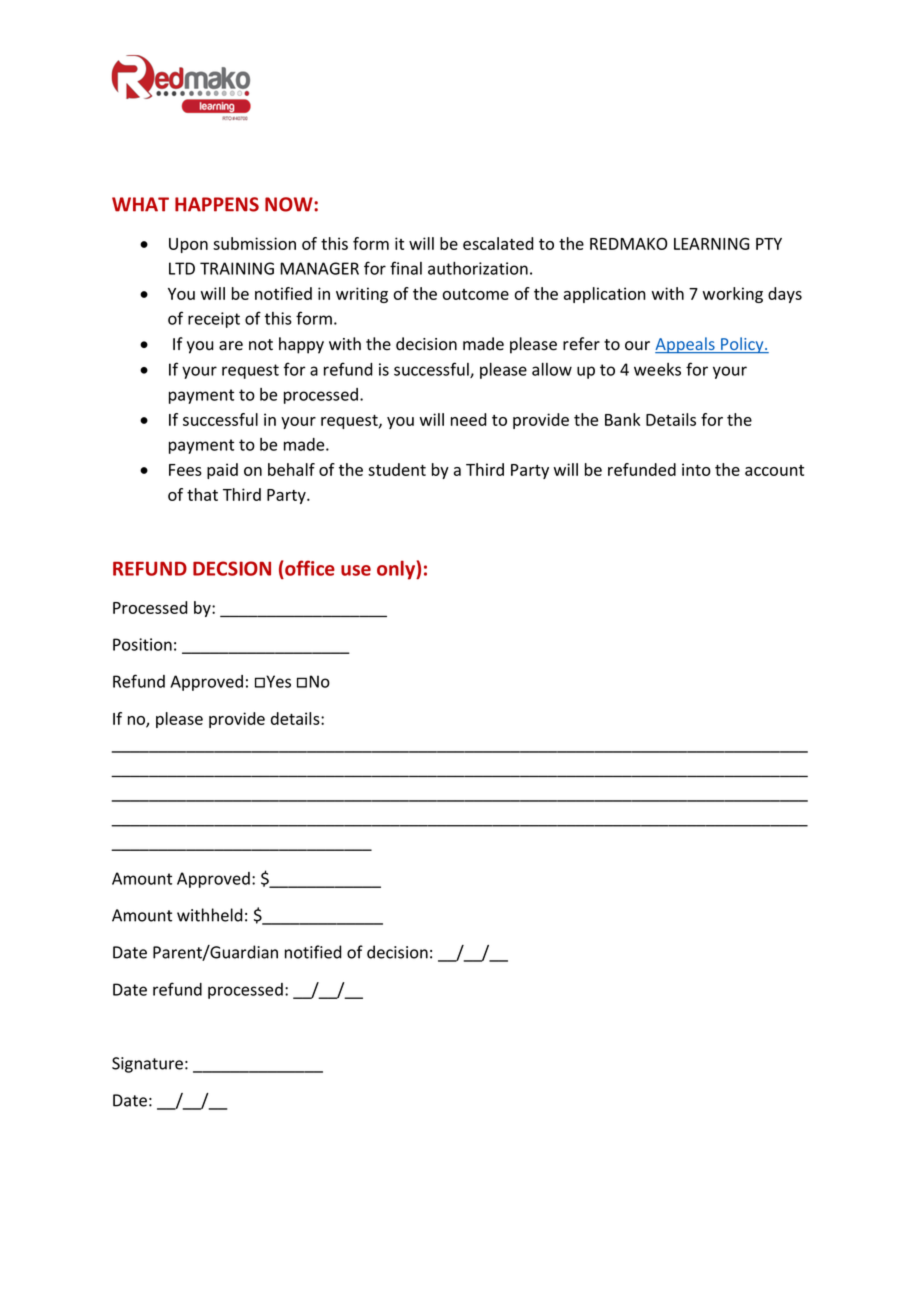  What do you see at coordinates (147, 1065) in the image?
I see `Signature` at bounding box center [147, 1065].
